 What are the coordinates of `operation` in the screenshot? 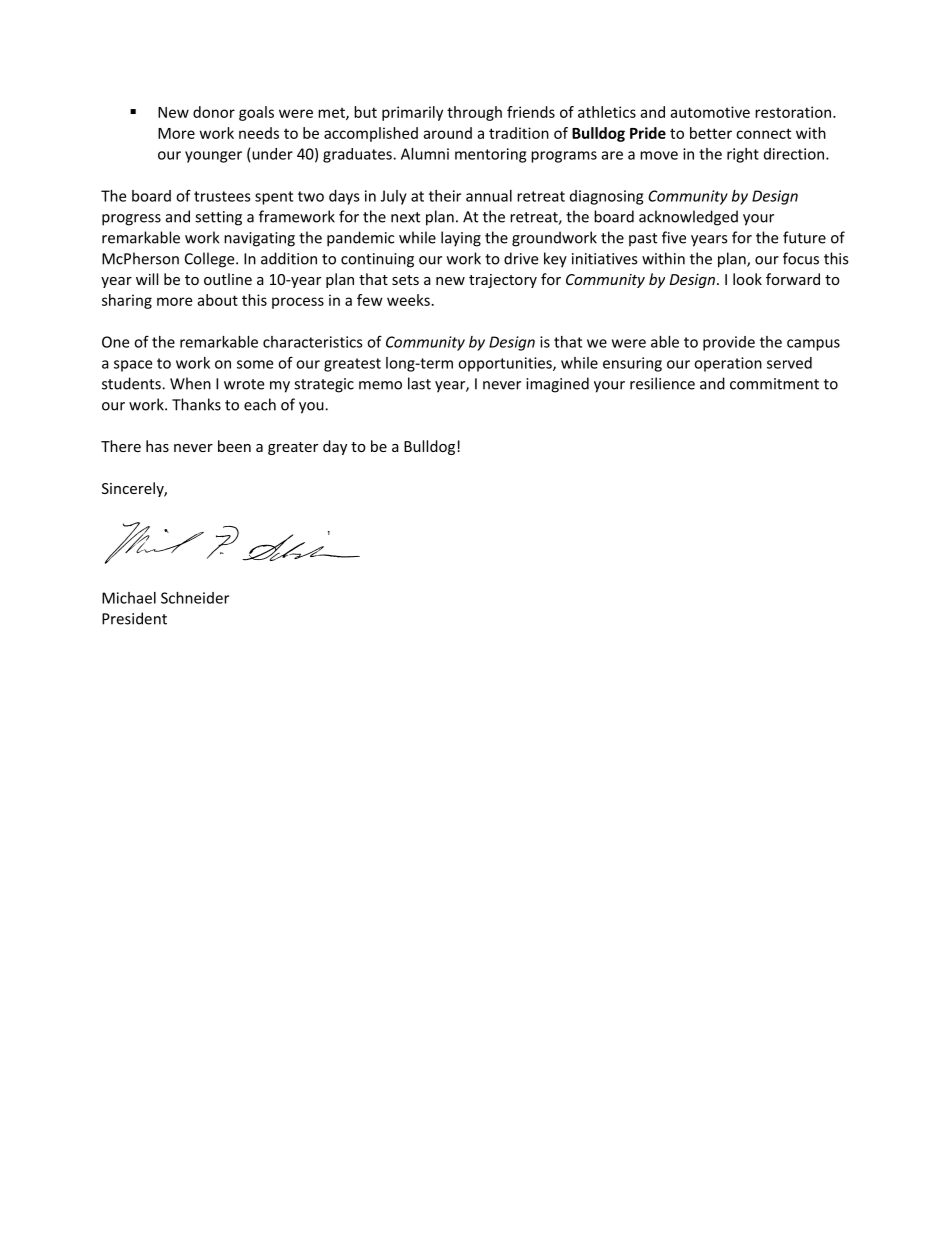 It's located at (728, 364).
